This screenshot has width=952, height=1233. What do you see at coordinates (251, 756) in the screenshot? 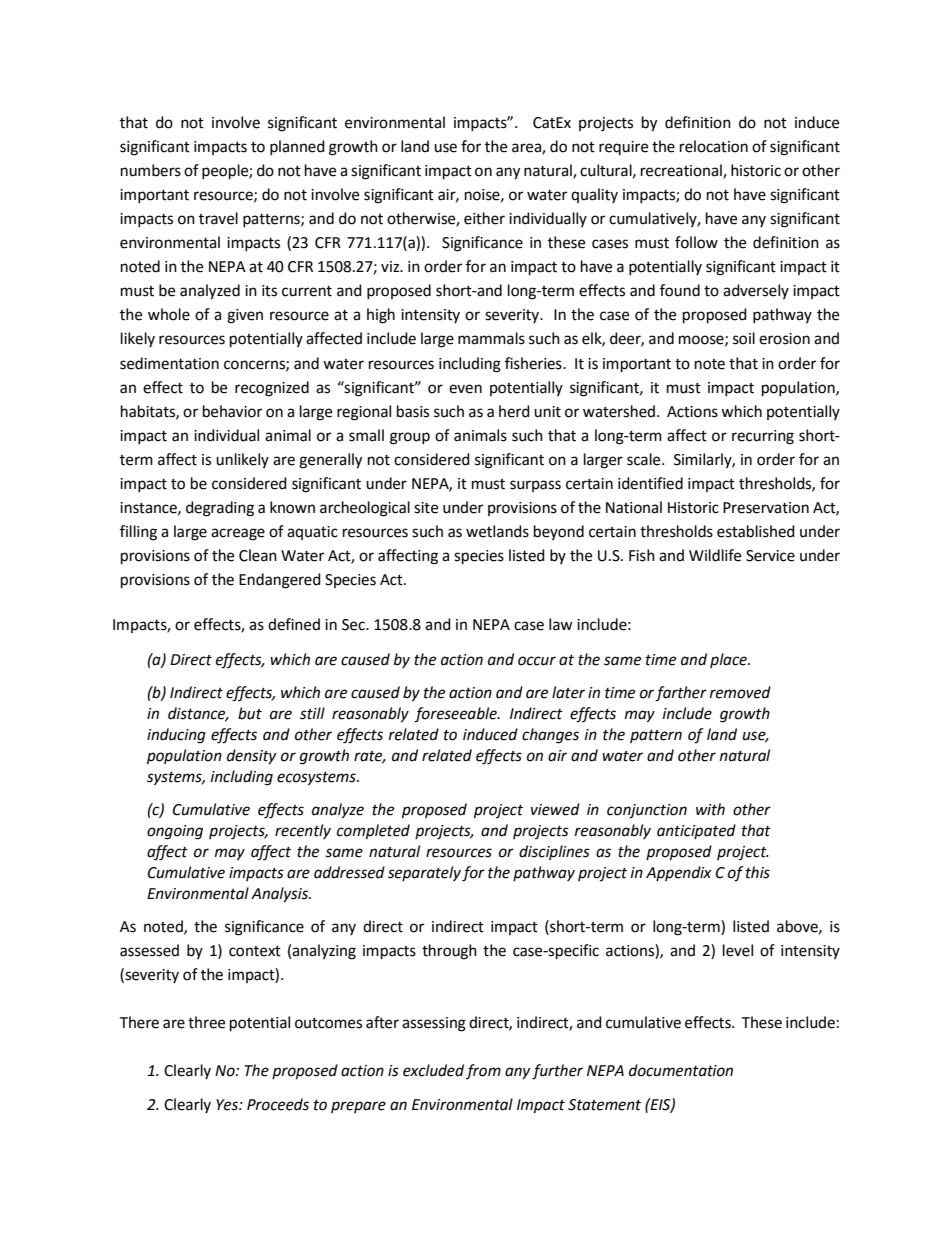
I see `density` at bounding box center [251, 756].
